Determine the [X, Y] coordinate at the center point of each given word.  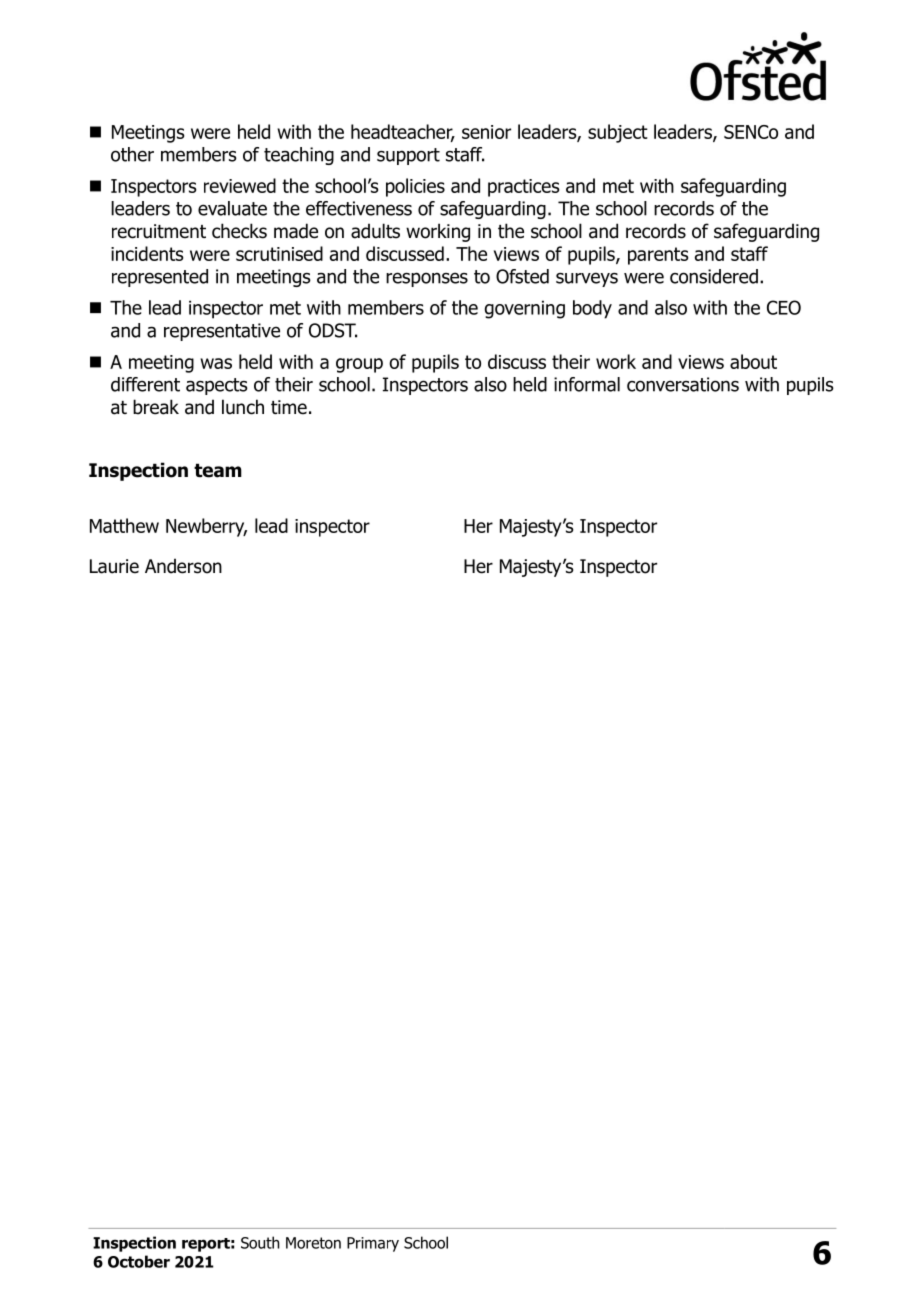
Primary [373, 1244]
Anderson [183, 566]
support [408, 156]
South [260, 1242]
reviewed [240, 185]
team [218, 470]
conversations [683, 384]
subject [618, 133]
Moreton [313, 1243]
